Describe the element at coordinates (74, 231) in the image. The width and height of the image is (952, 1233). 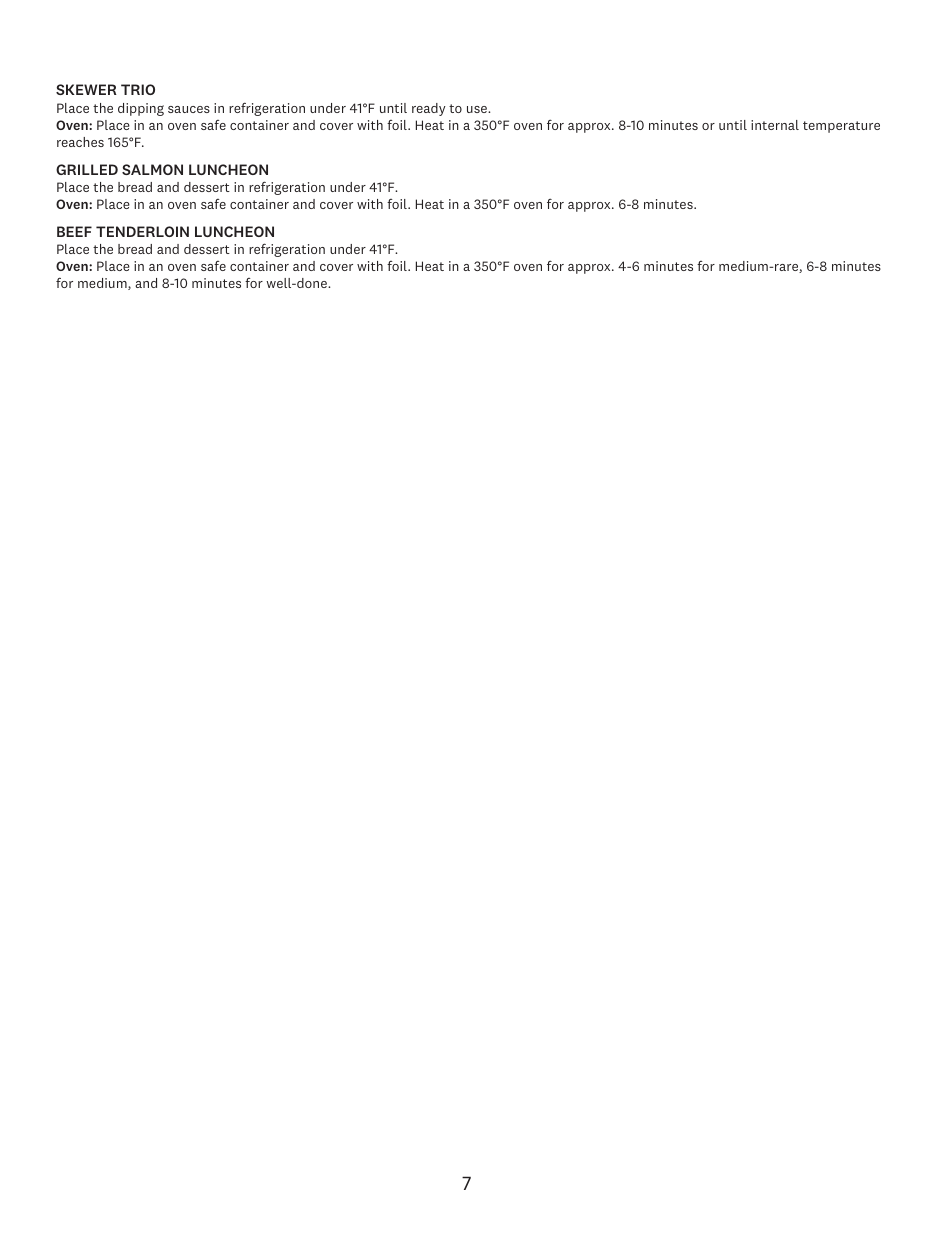
I see `BEEF` at that location.
